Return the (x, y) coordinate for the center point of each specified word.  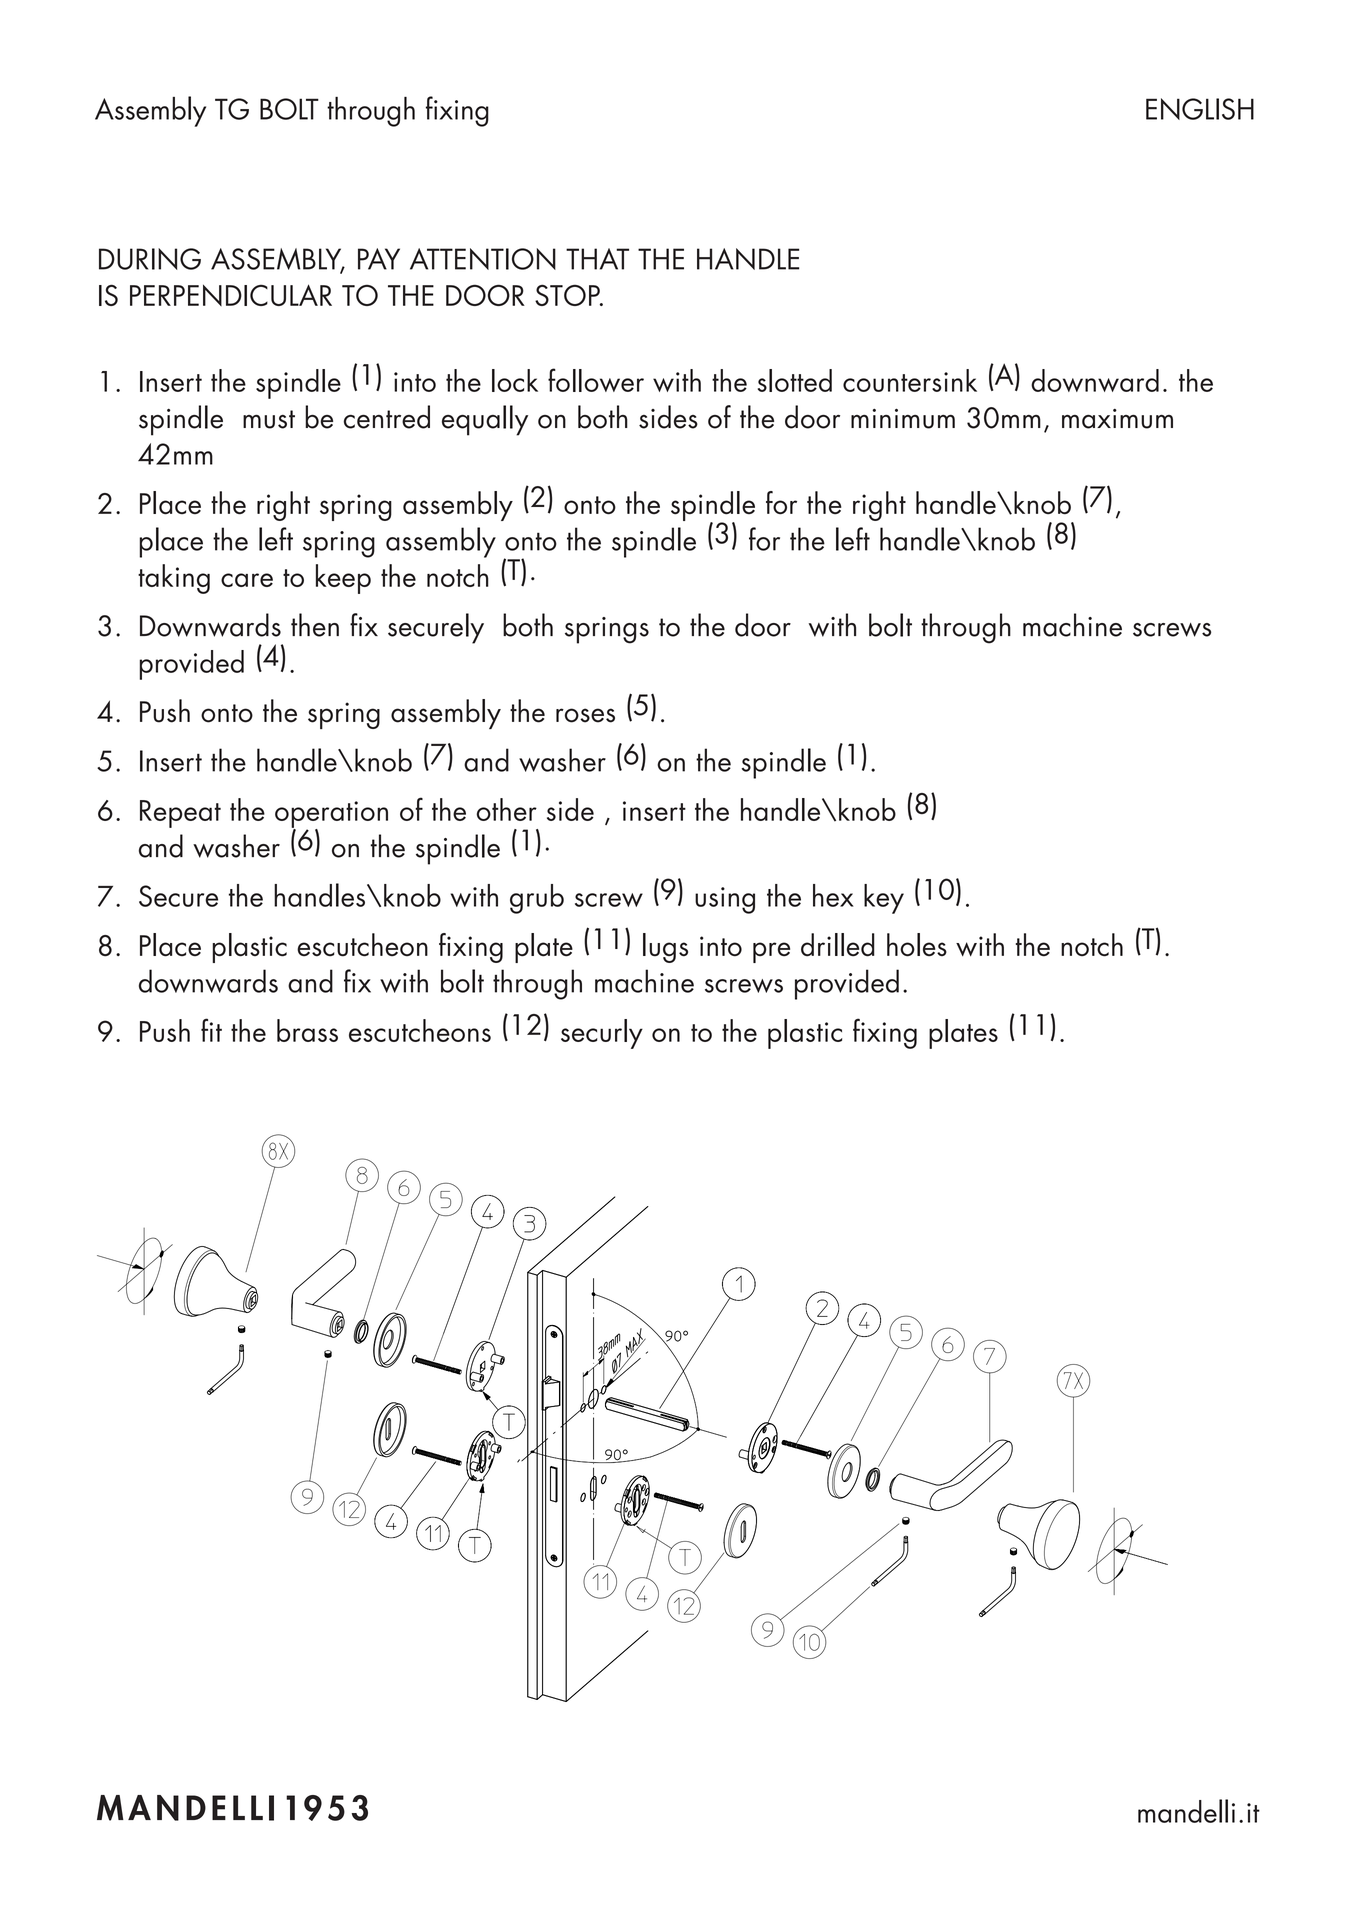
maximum (1117, 419)
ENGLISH (1200, 109)
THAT (597, 259)
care (247, 580)
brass (307, 1030)
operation (331, 815)
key (884, 899)
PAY (379, 259)
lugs (665, 948)
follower (596, 380)
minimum (903, 418)
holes (917, 945)
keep (343, 579)
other (506, 809)
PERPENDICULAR (231, 295)
